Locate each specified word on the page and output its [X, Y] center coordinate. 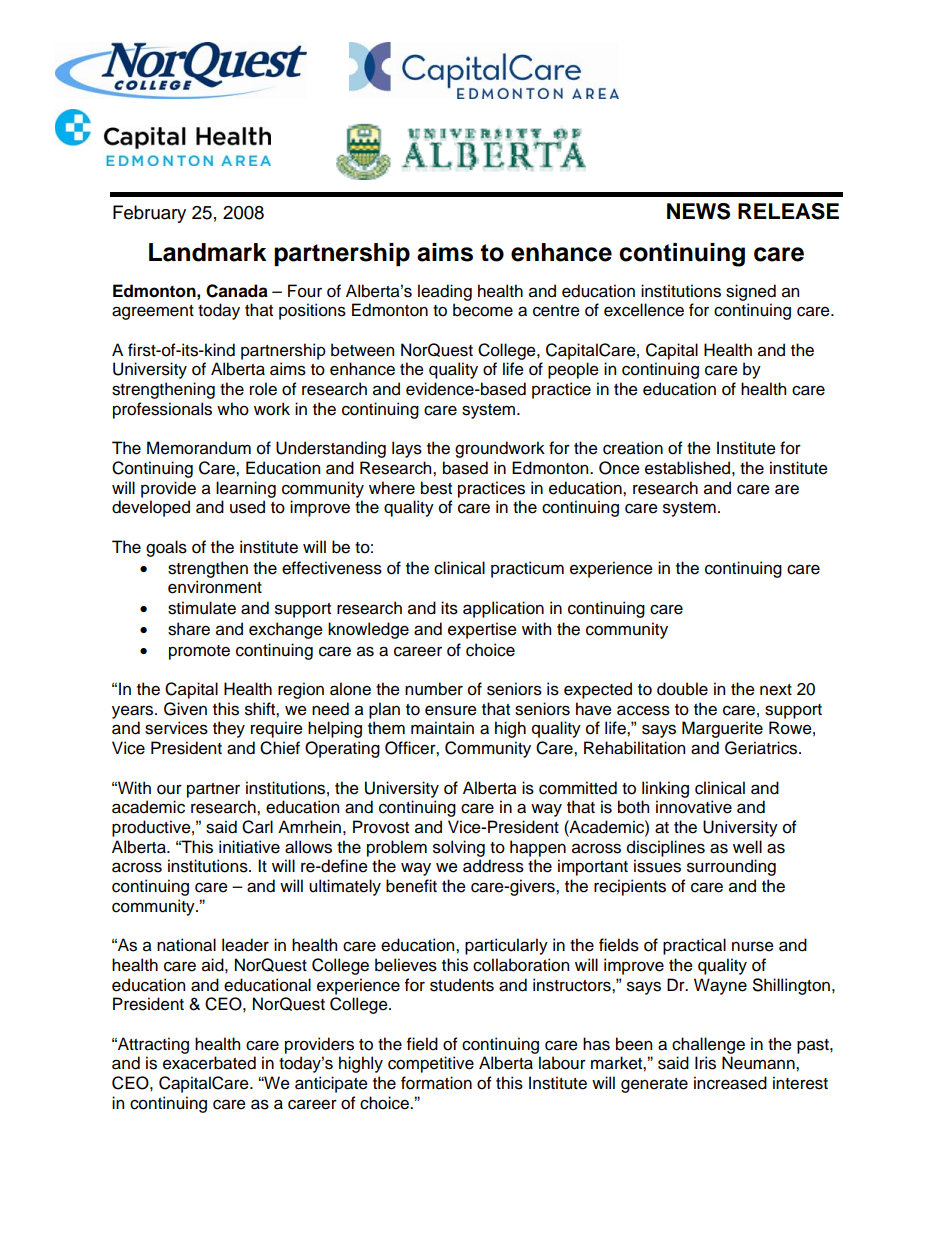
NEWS [698, 211]
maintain [442, 728]
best [436, 488]
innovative [694, 807]
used [247, 507]
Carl [257, 827]
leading [445, 292]
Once [619, 468]
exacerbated [209, 1063]
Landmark [207, 252]
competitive [431, 1064]
